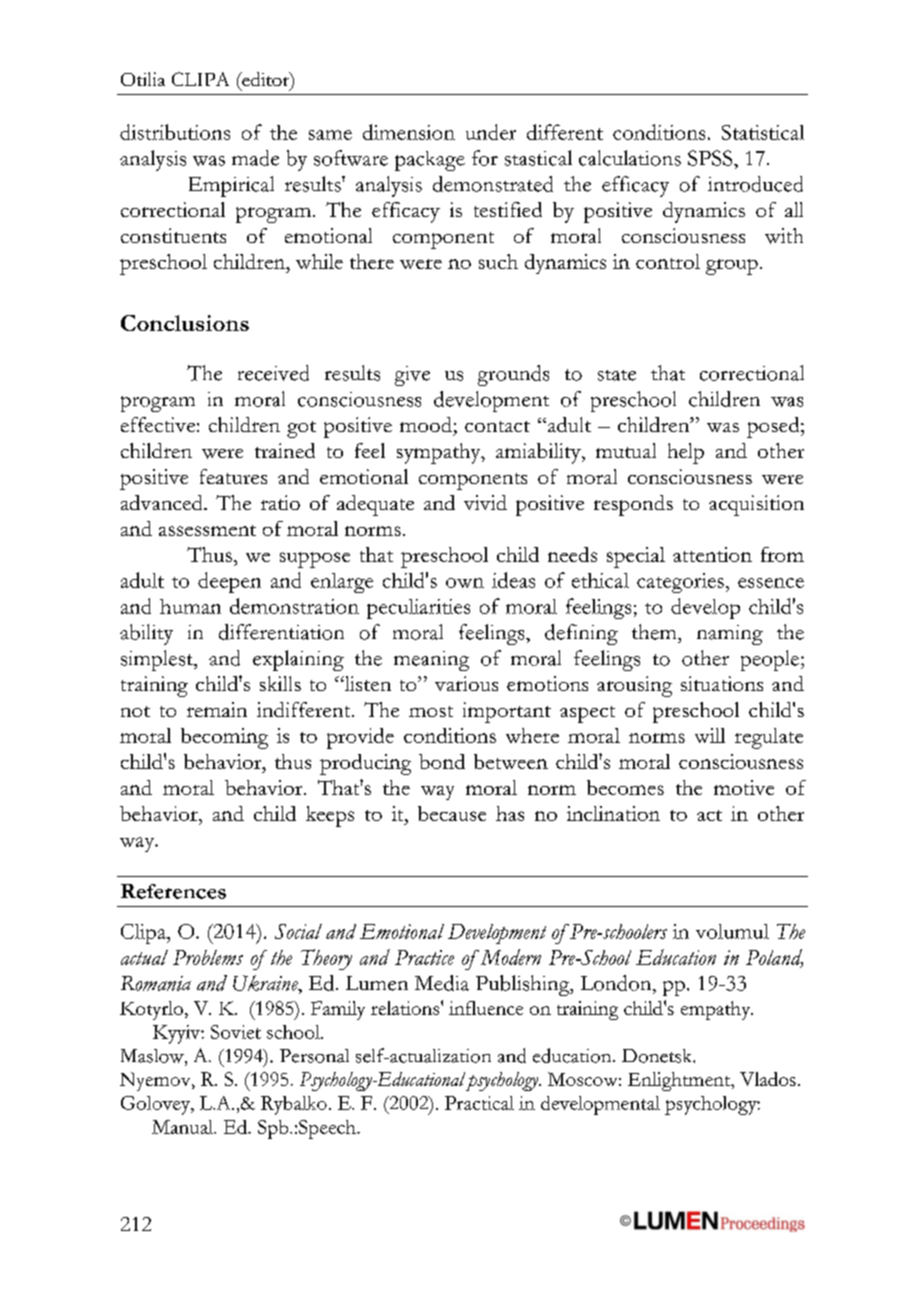 This page has height=1305, width=924. Describe the element at coordinates (442, 761) in the page. I see `bond` at that location.
